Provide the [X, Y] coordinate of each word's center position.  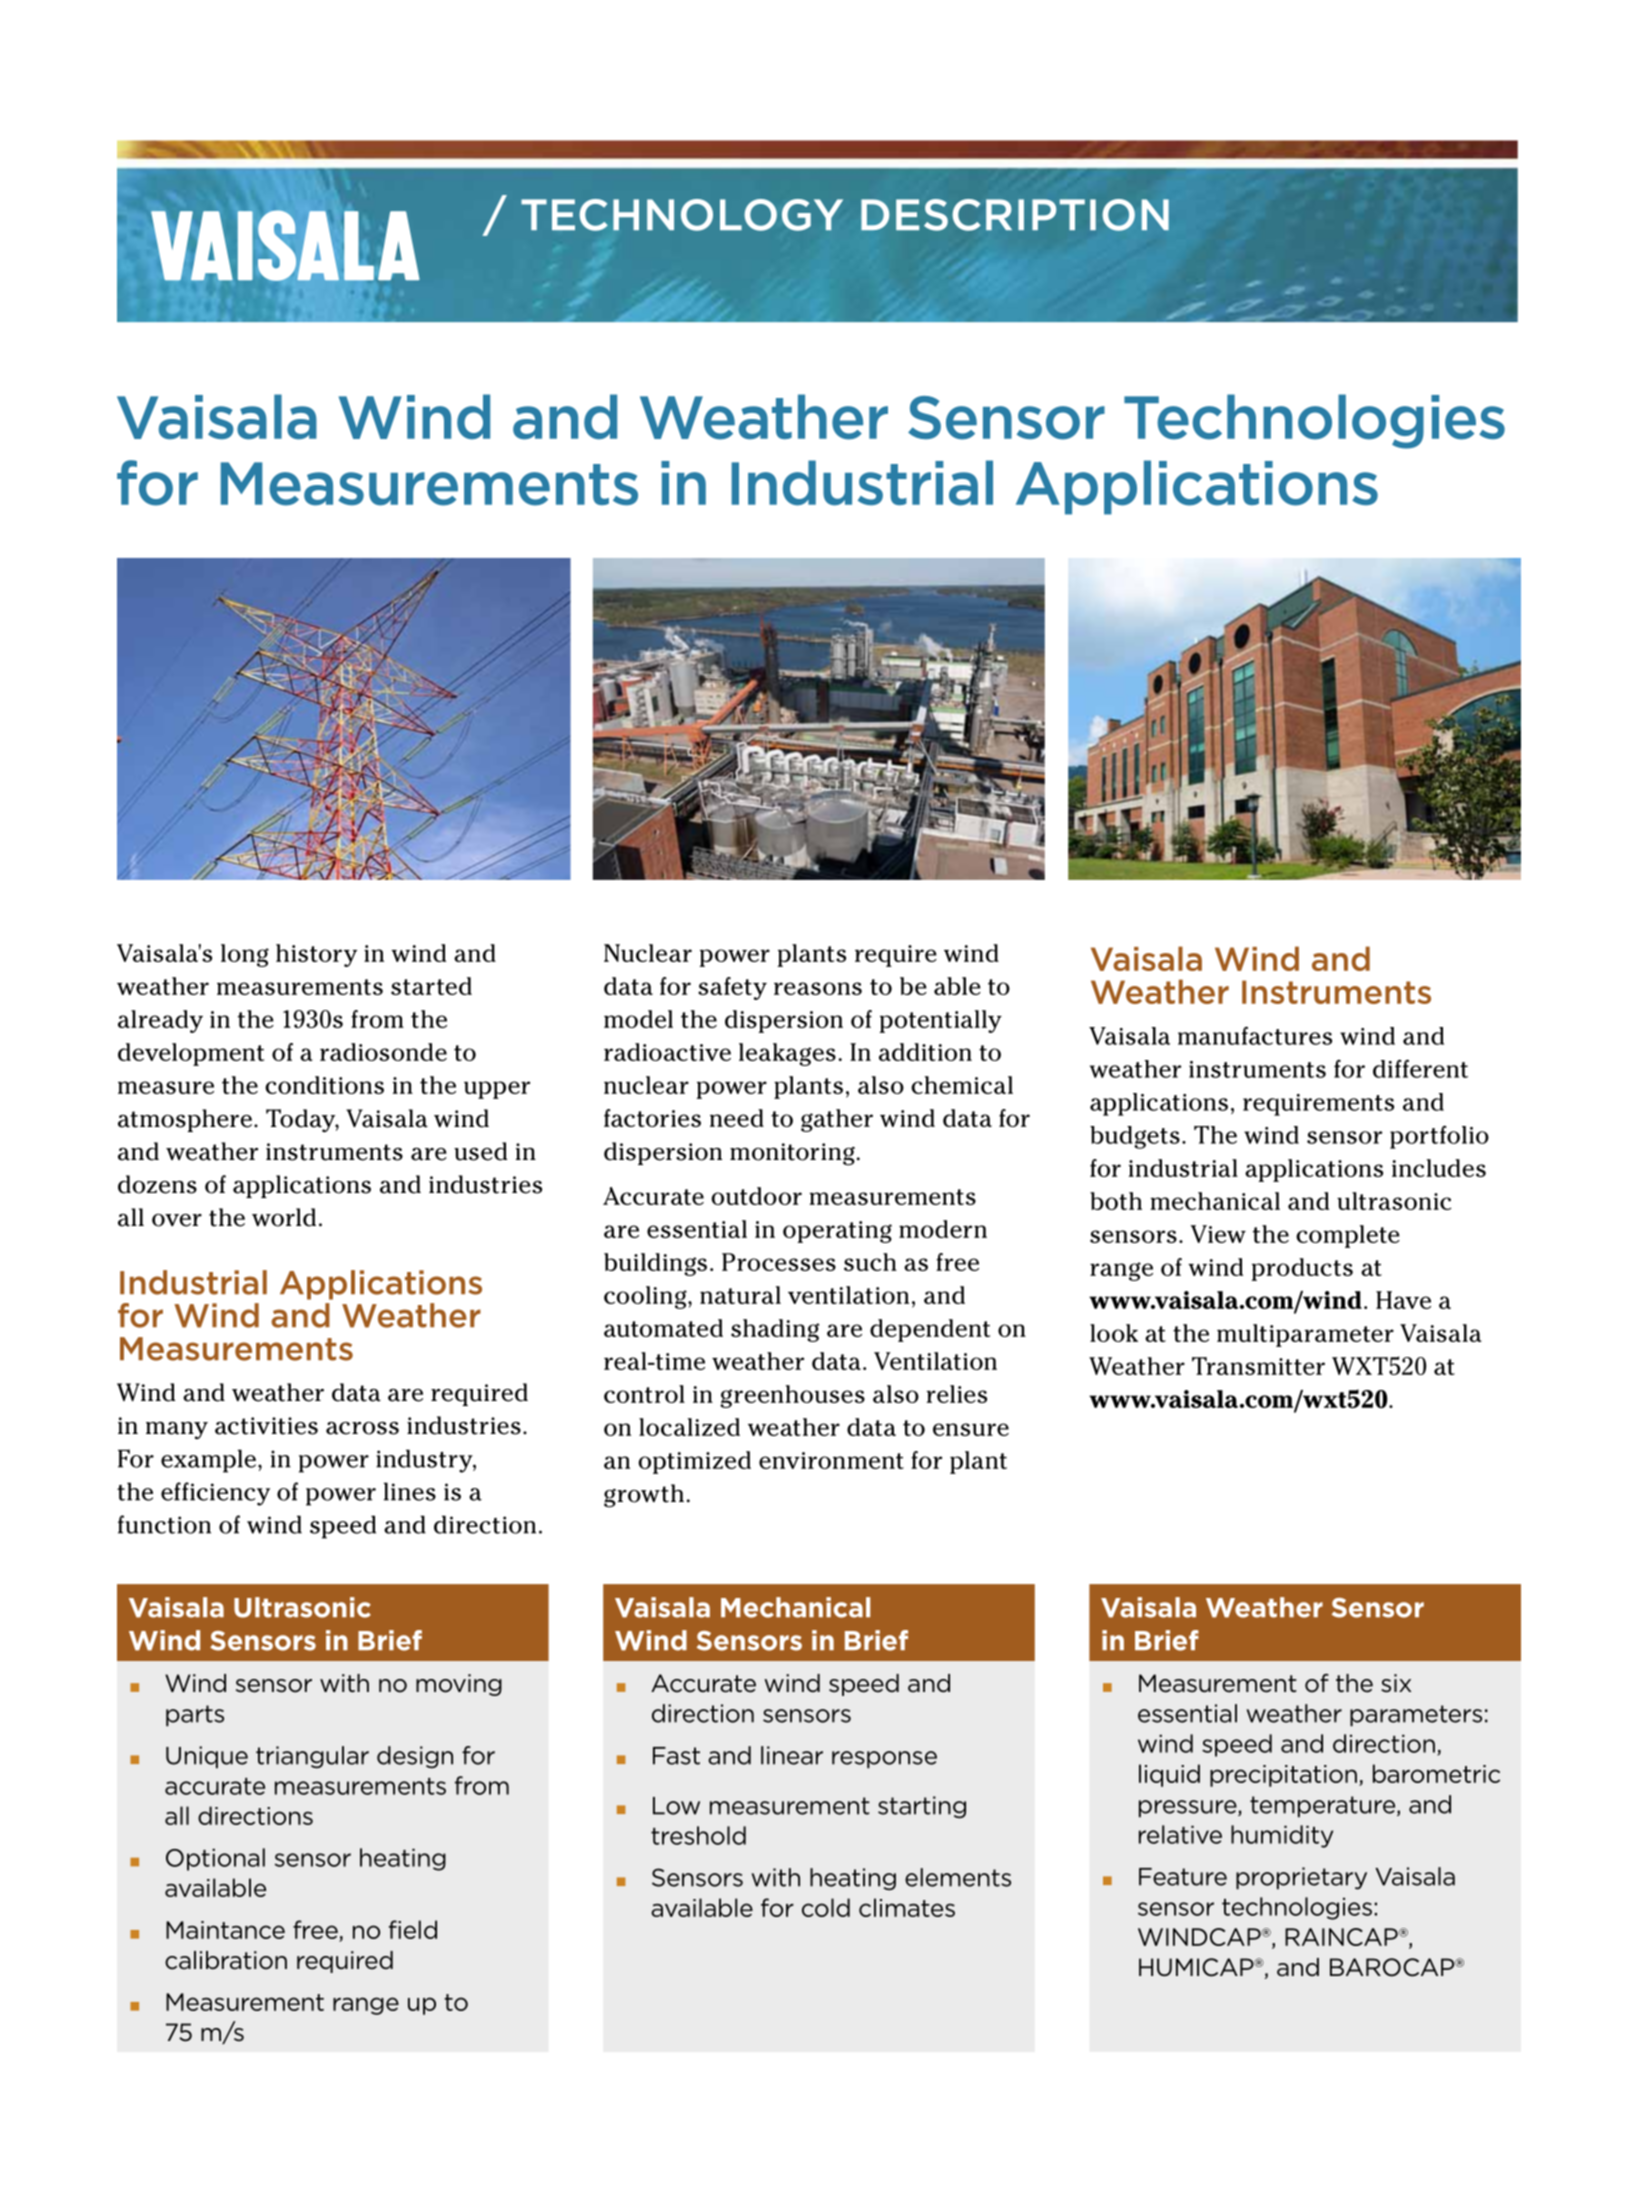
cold [826, 1907]
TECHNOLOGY [682, 215]
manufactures [1255, 1035]
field [413, 1929]
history [316, 955]
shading [775, 1330]
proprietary [1301, 1878]
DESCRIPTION [1015, 215]
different [1420, 1068]
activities [266, 1426]
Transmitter [1258, 1366]
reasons [818, 988]
